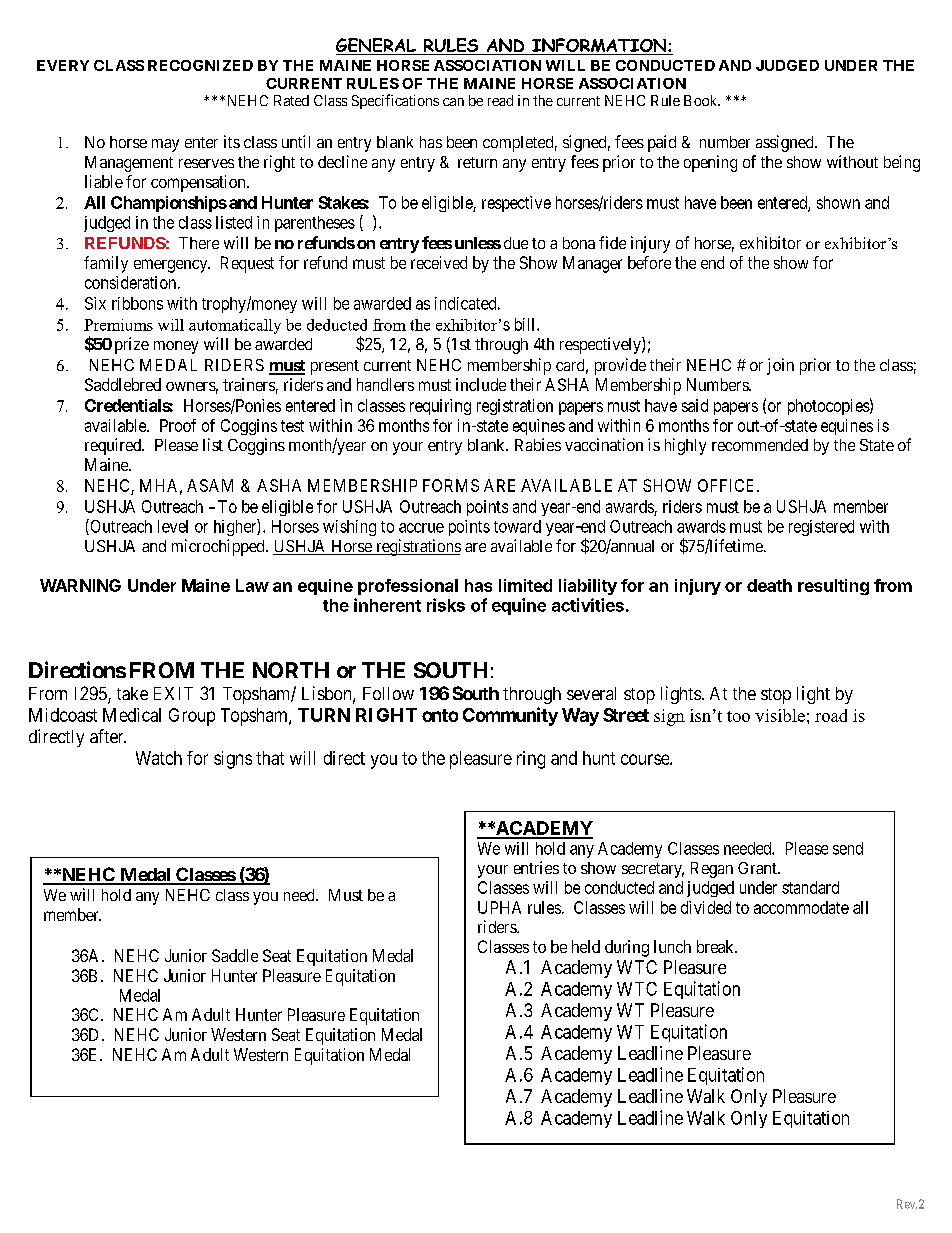 Image resolution: width=952 pixels, height=1233 pixels. Describe the element at coordinates (173, 693) in the screenshot. I see `EXIT` at that location.
